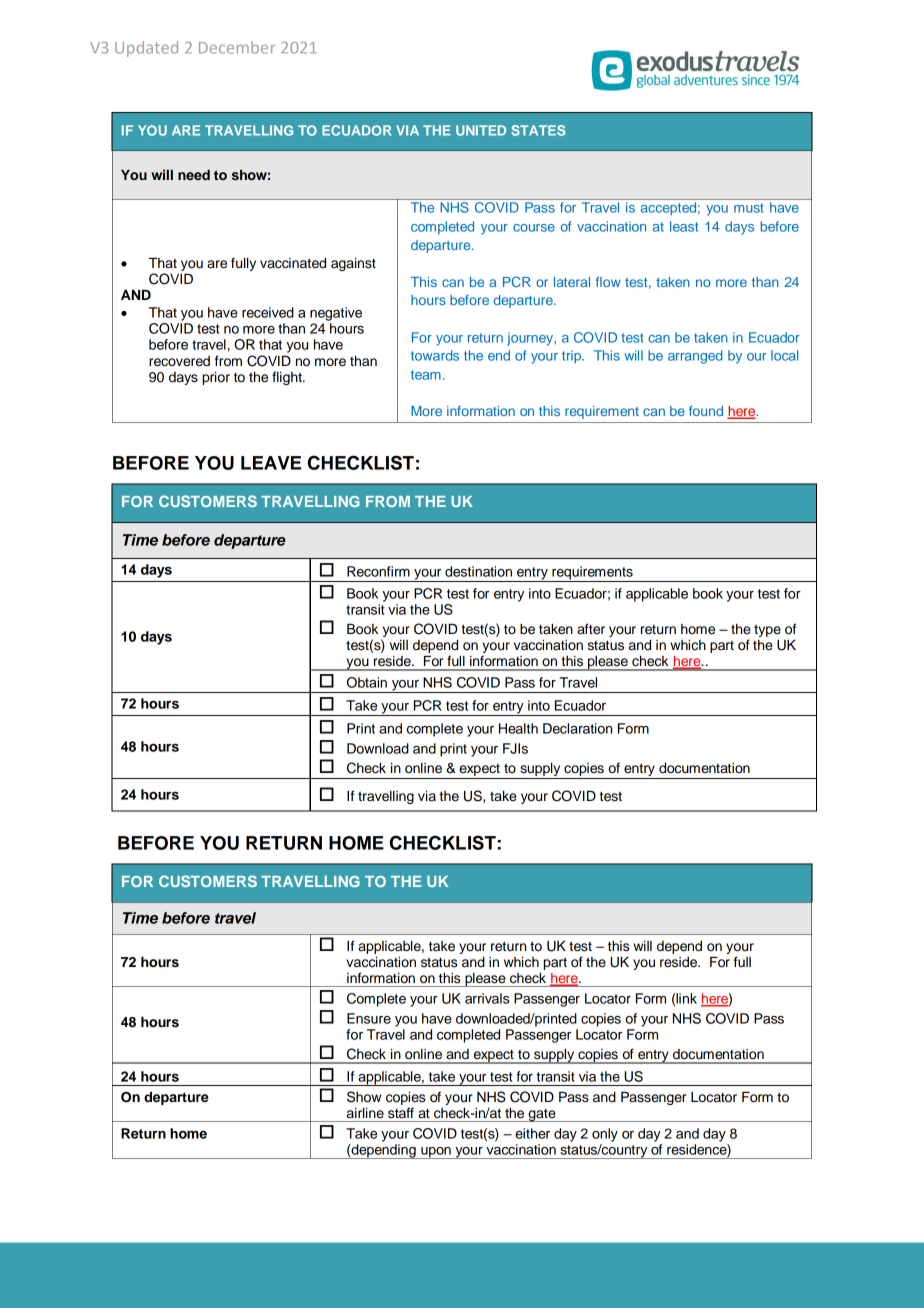 Image resolution: width=924 pixels, height=1308 pixels. I want to click on airline, so click(365, 1113).
